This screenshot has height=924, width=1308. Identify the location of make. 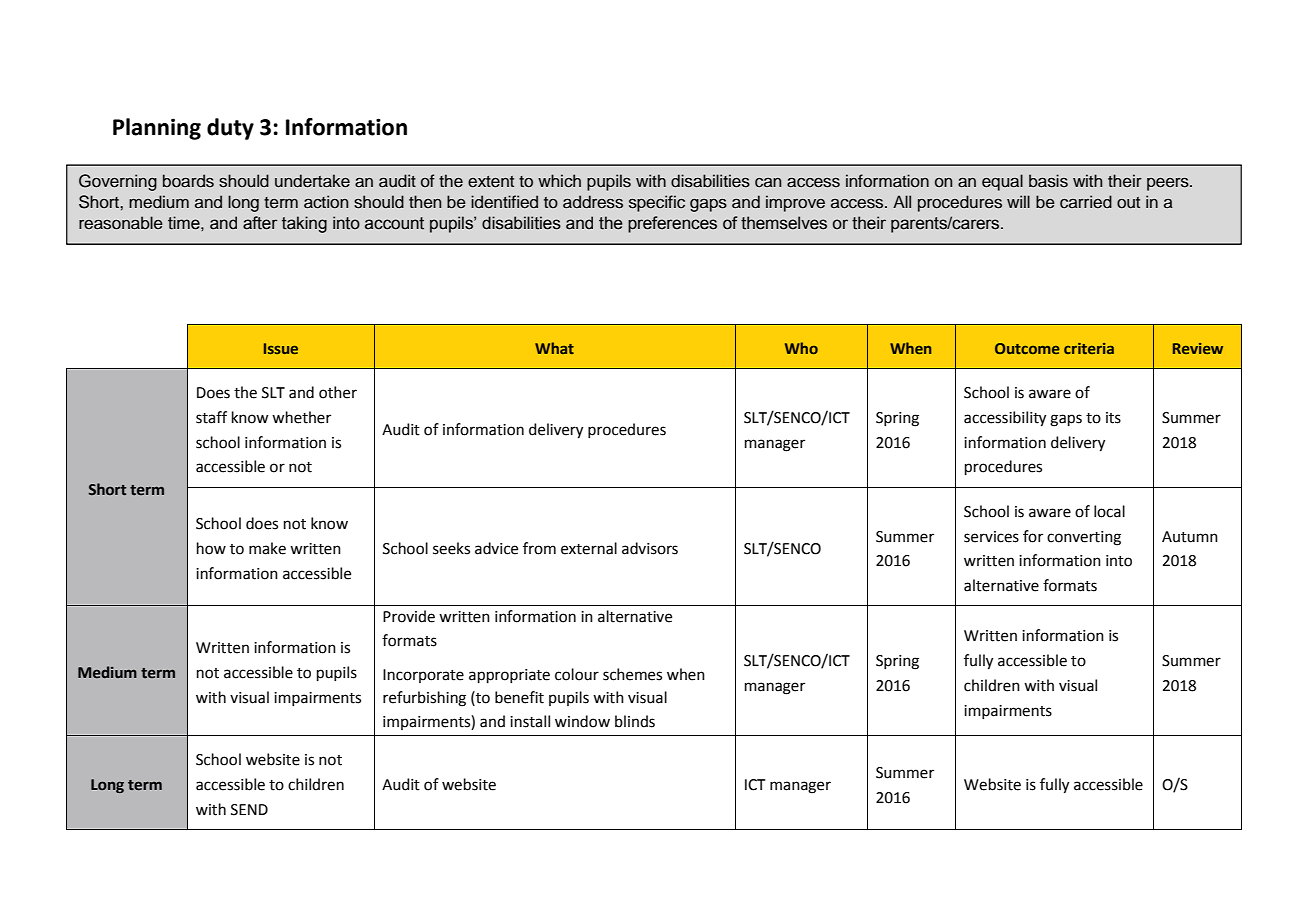
(267, 548).
